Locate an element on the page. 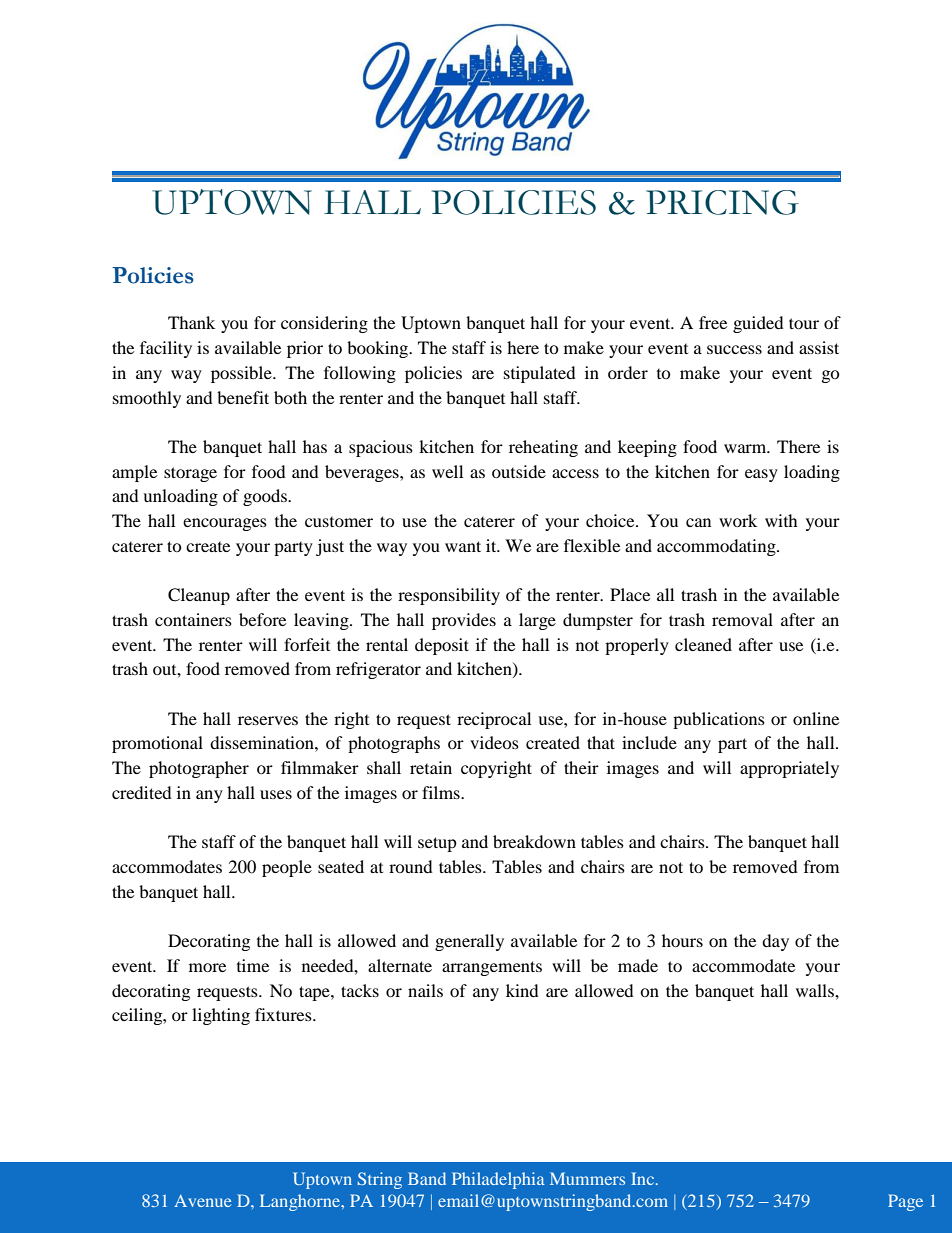 This document has height=1233, width=952. tour is located at coordinates (804, 323).
